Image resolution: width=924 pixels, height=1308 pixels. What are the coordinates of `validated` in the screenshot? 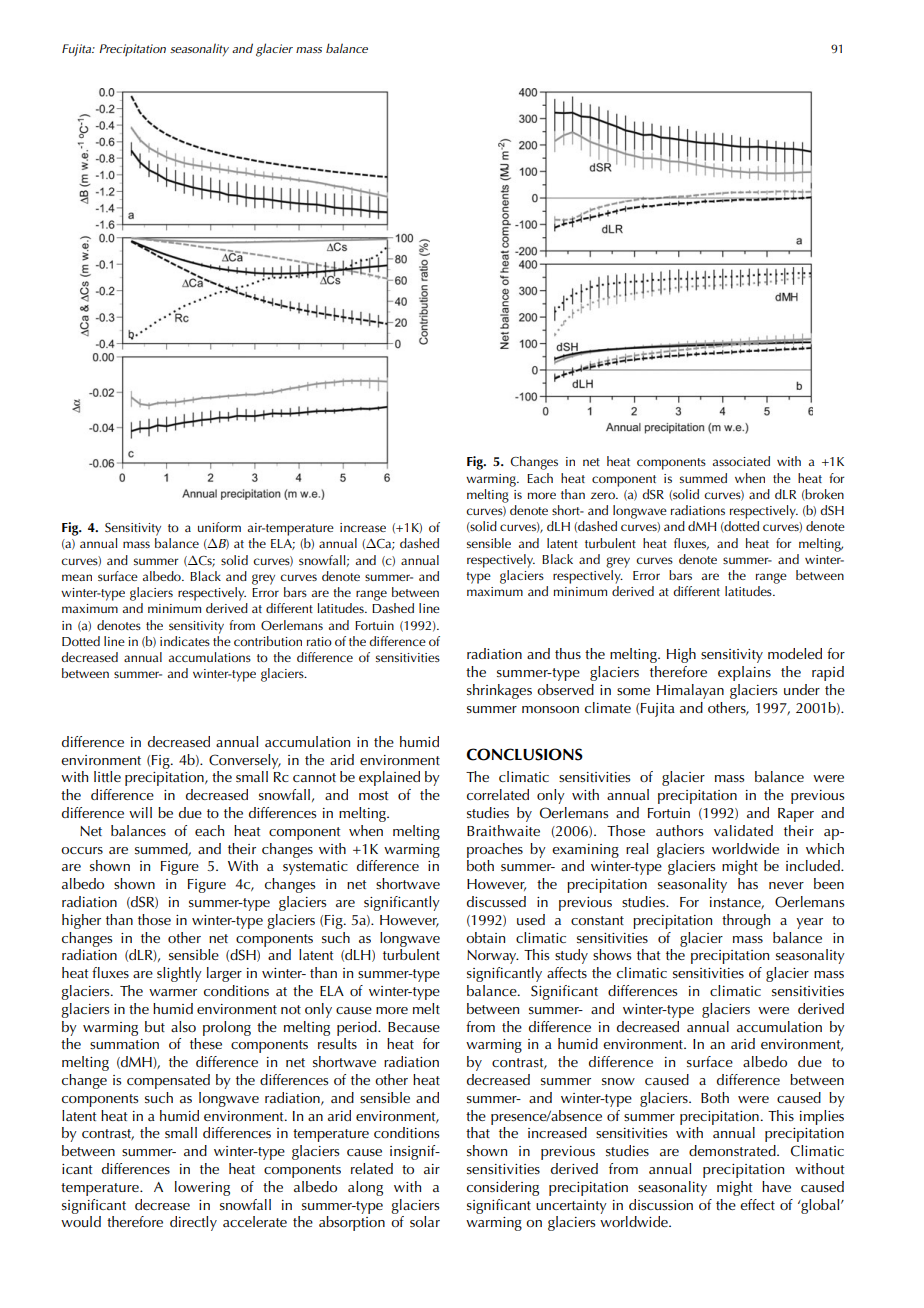 It's located at (743, 830).
